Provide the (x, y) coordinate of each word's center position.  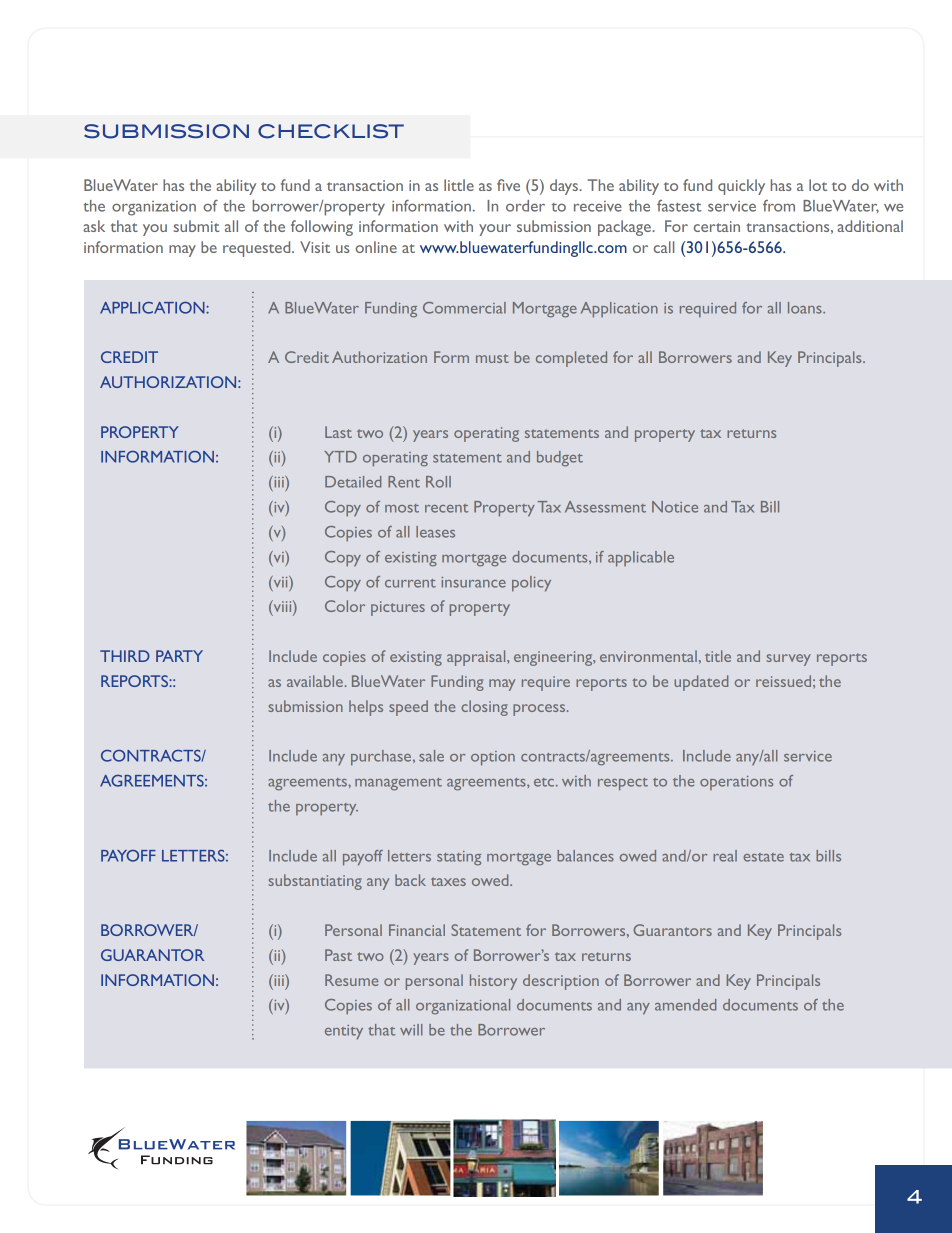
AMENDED (685, 1005)
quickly (741, 187)
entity (344, 1032)
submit (196, 226)
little (459, 185)
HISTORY (493, 982)
